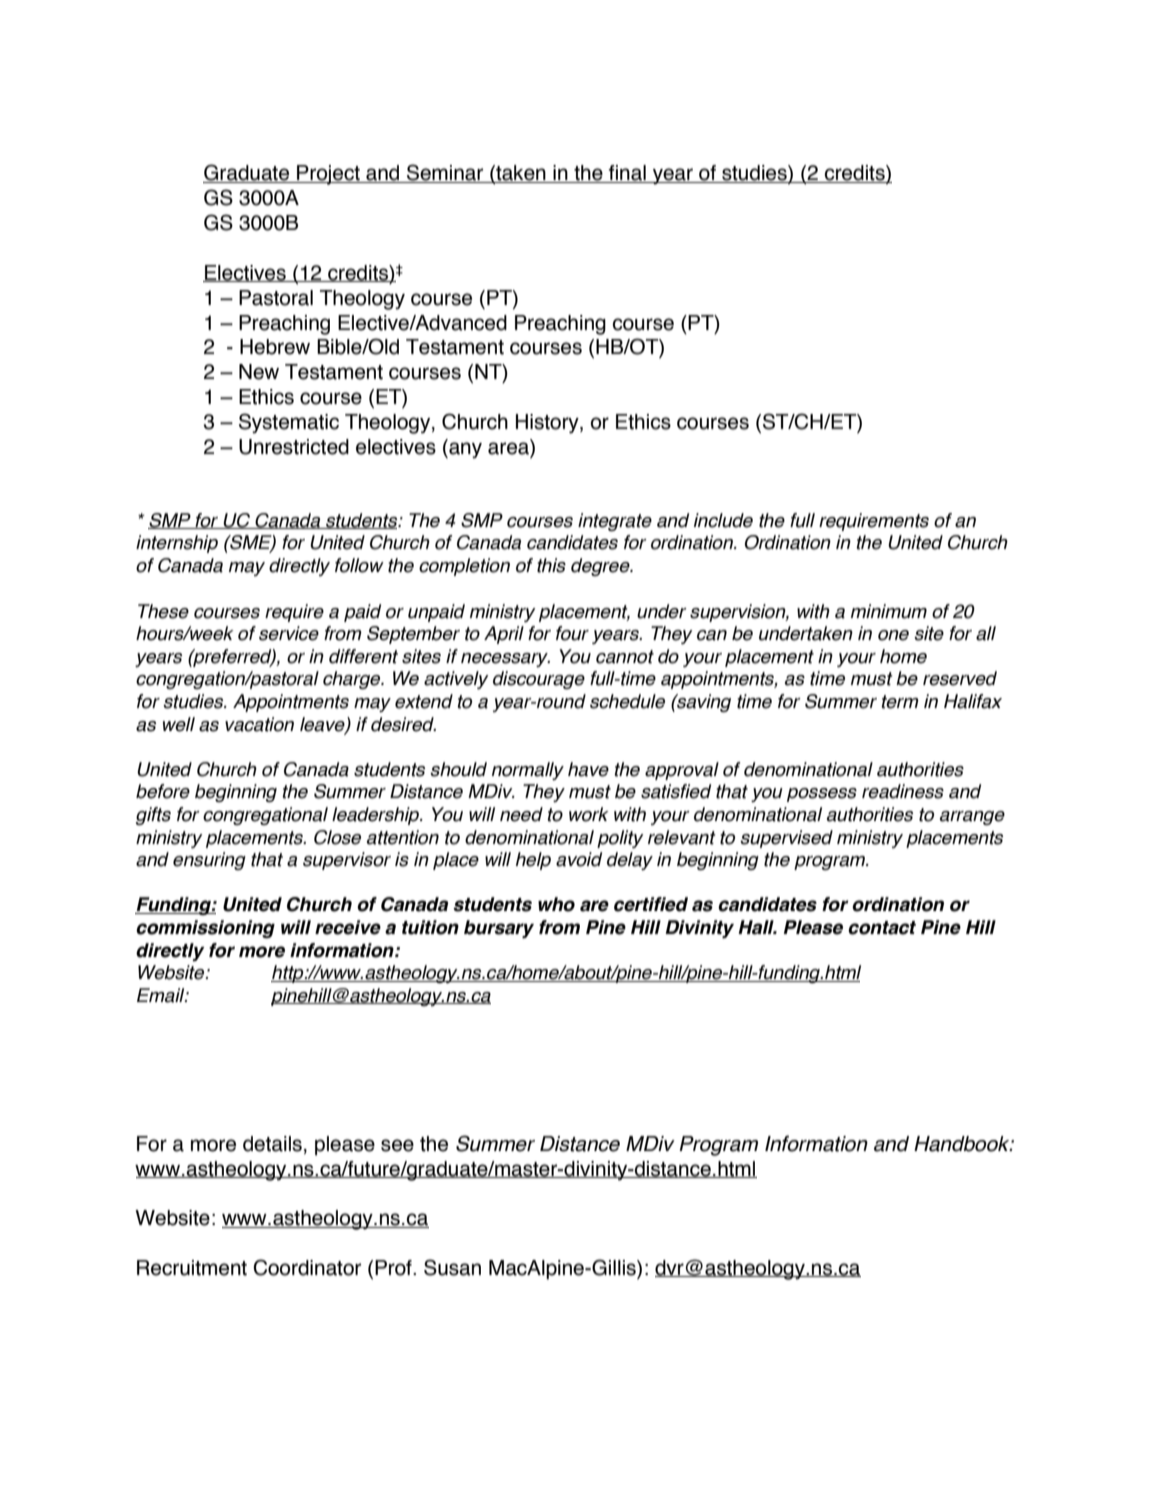  I want to click on include, so click(723, 520).
